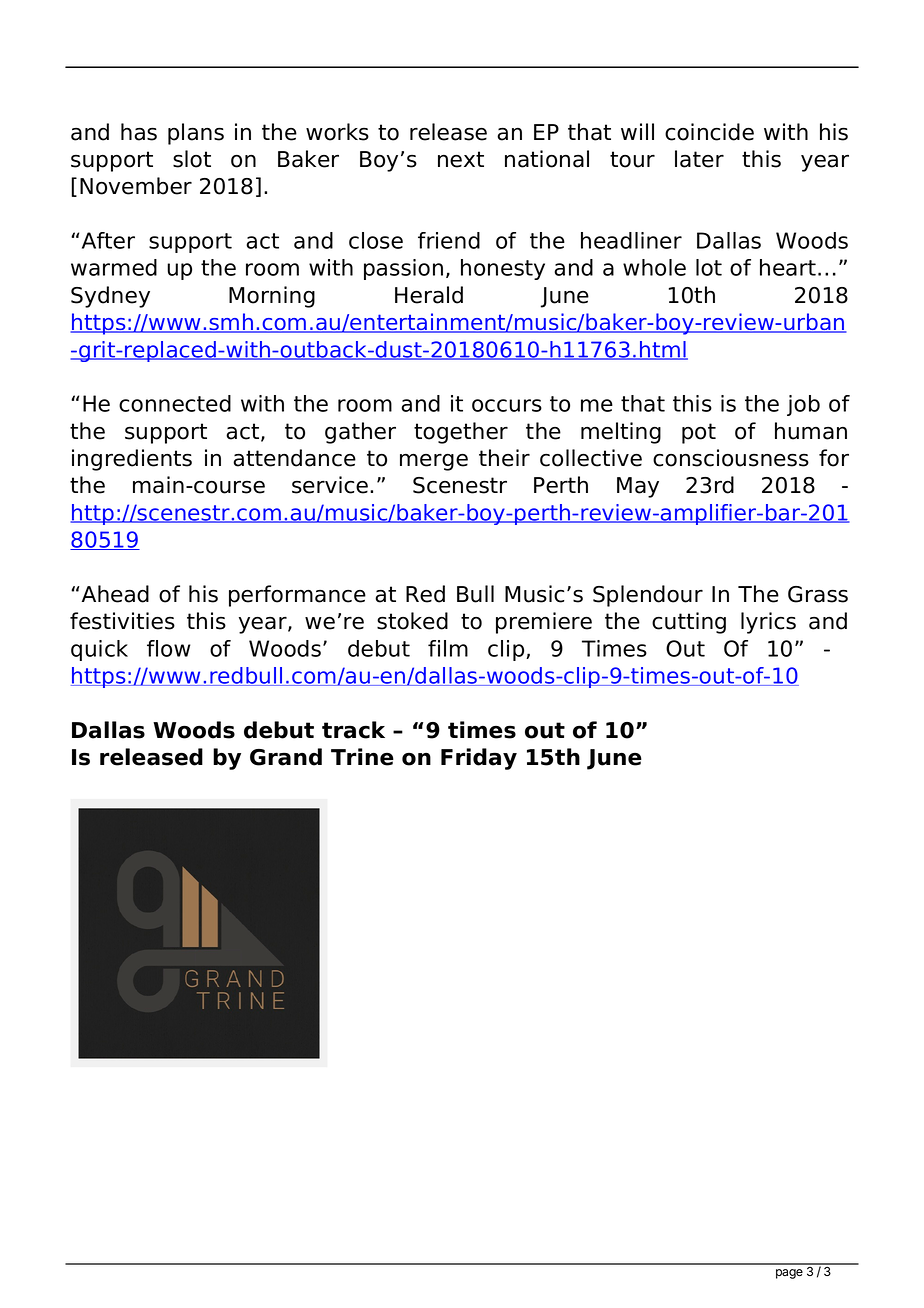 The height and width of the document is (1308, 924). Describe the element at coordinates (699, 159) in the document. I see `later` at that location.
